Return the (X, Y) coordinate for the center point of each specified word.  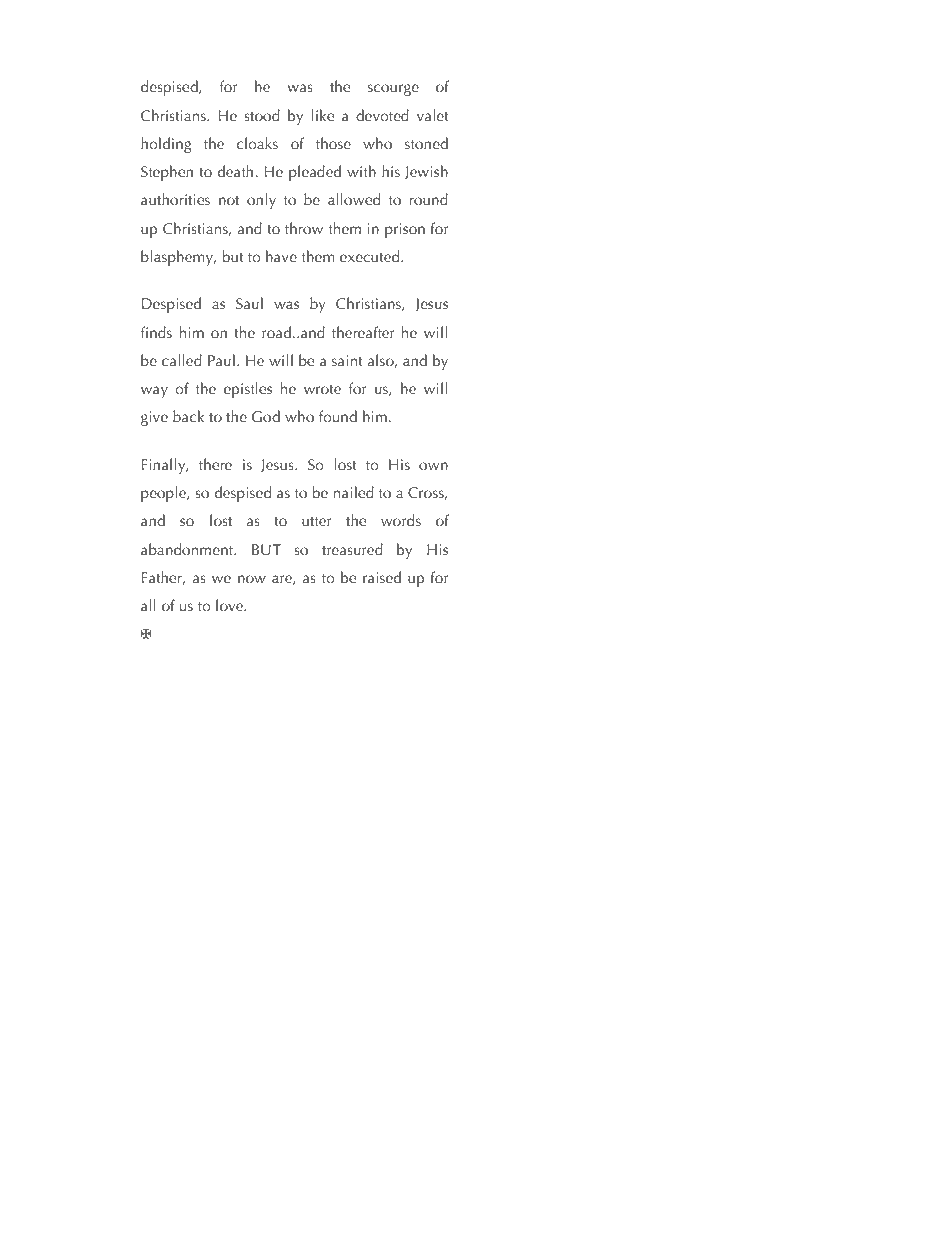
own (433, 466)
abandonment (188, 549)
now (252, 579)
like (323, 115)
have (281, 256)
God (266, 416)
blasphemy (178, 258)
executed (371, 256)
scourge (393, 90)
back (188, 416)
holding (166, 145)
